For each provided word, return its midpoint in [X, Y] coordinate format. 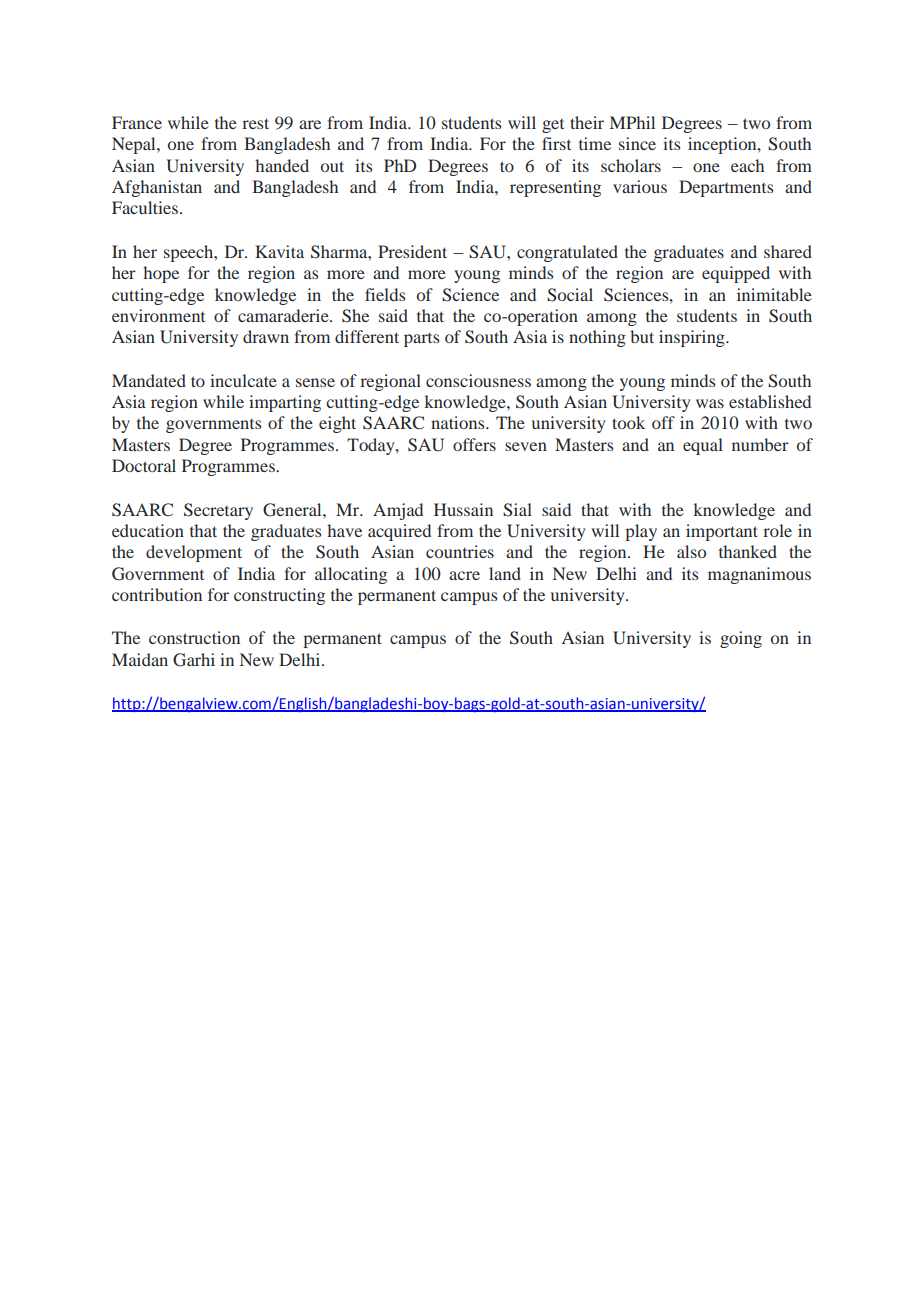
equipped [736, 274]
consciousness [478, 380]
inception [723, 145]
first [556, 143]
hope [161, 274]
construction [194, 637]
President [412, 251]
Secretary [218, 511]
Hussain [463, 509]
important [722, 532]
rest [255, 123]
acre [464, 575]
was [710, 403]
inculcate [243, 380]
